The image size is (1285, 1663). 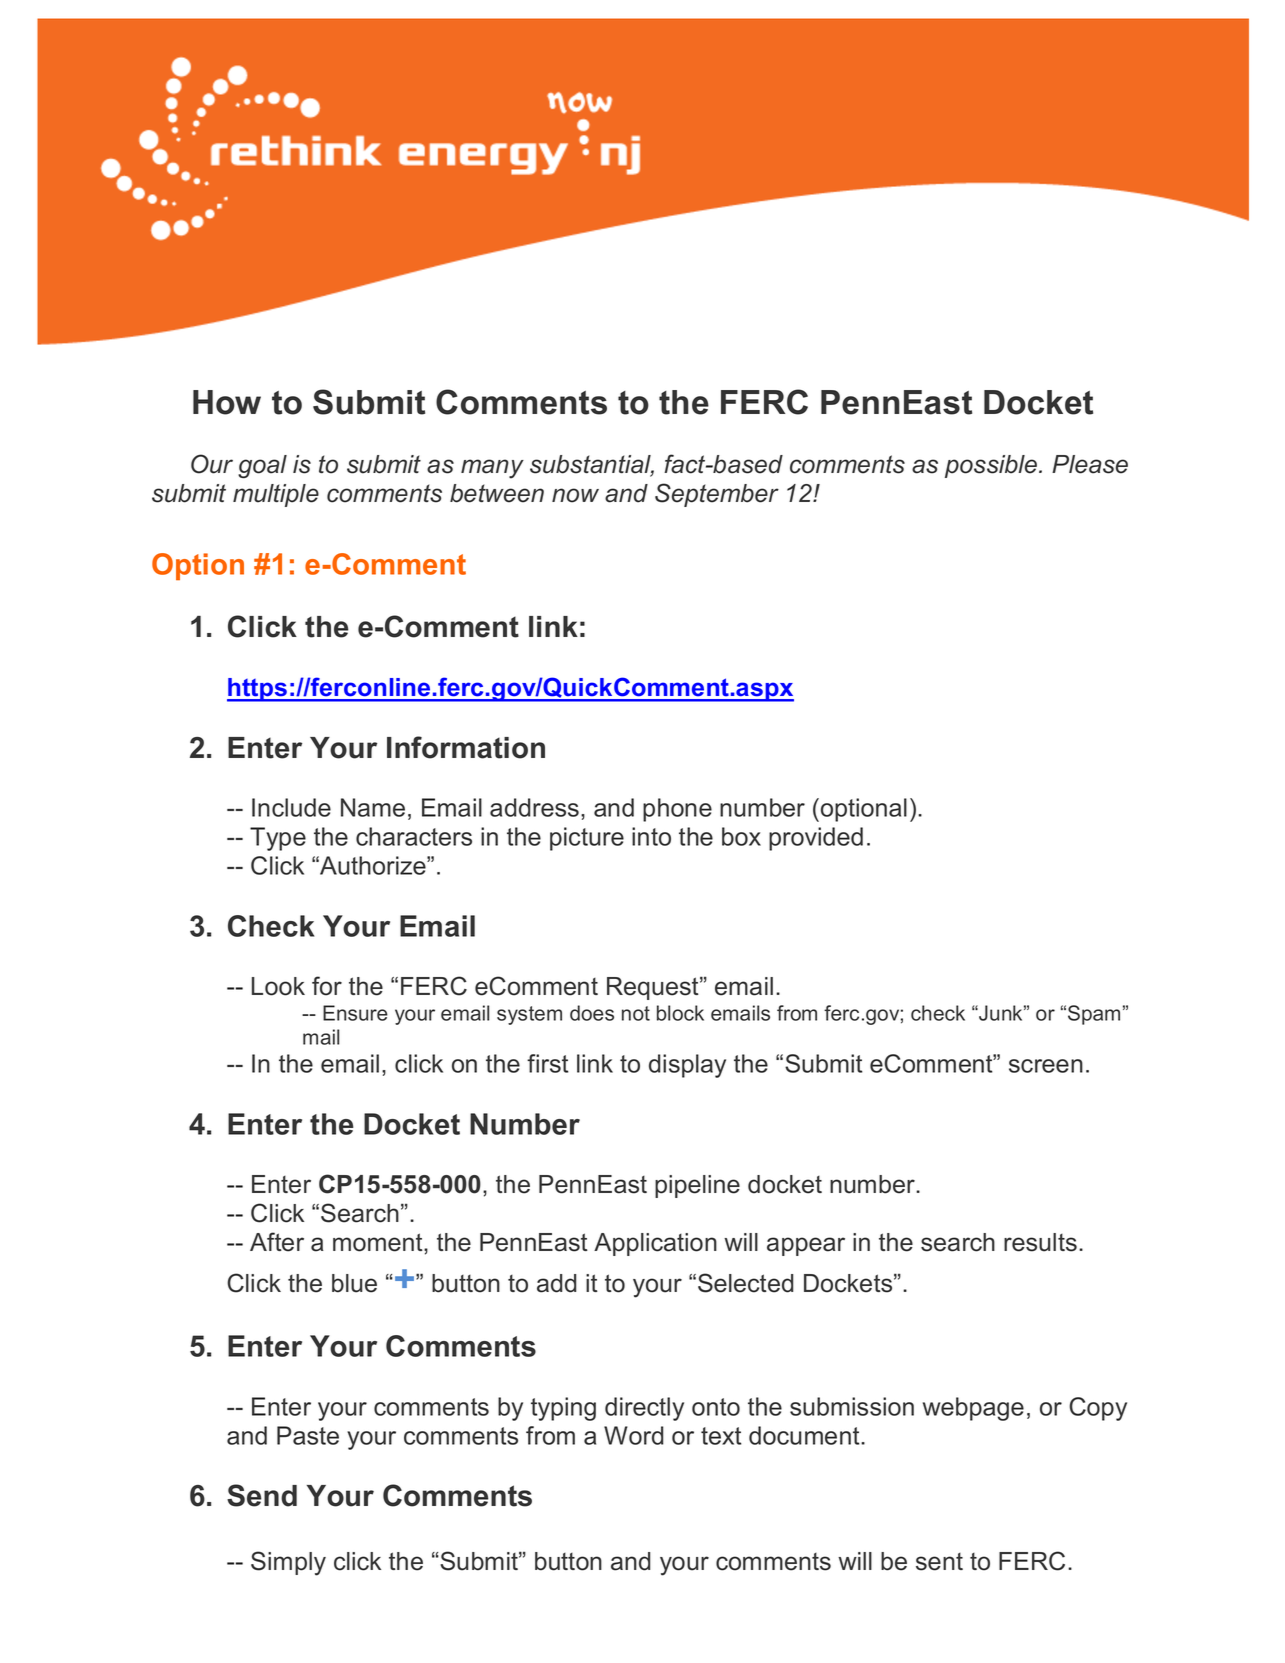 What do you see at coordinates (1094, 1015) in the image?
I see `Spam` at bounding box center [1094, 1015].
